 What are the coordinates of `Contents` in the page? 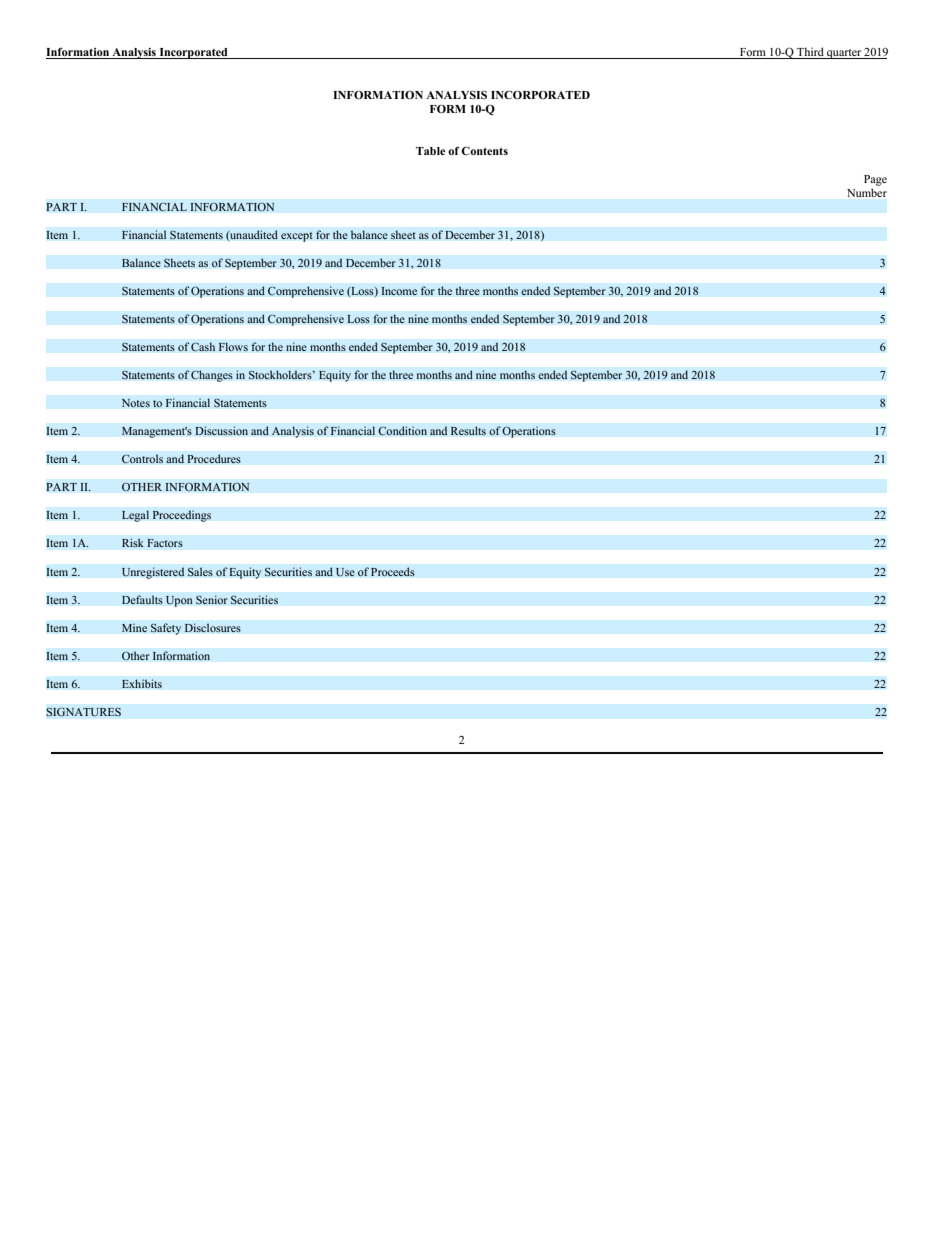 It's located at (484, 150).
